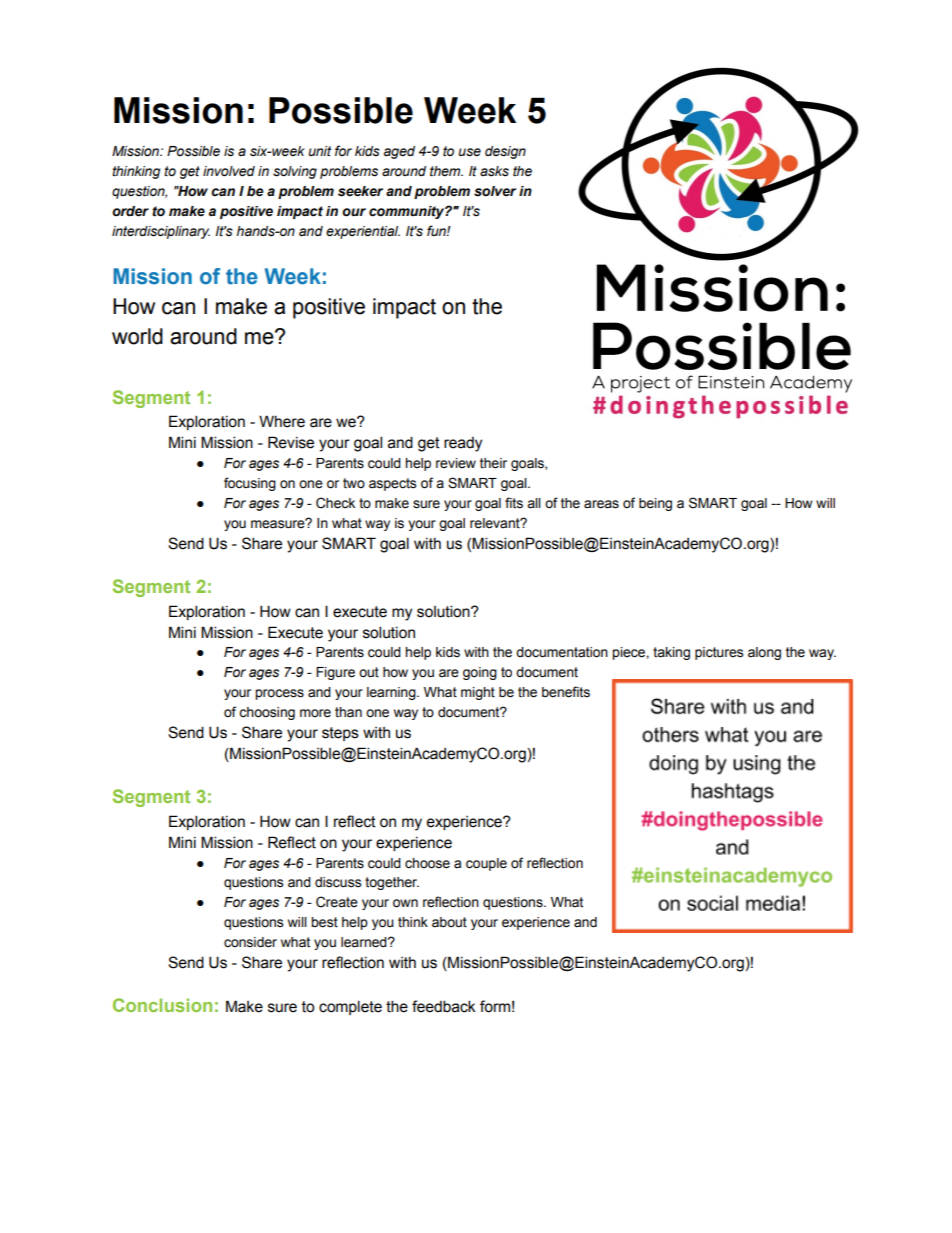 The height and width of the screenshot is (1233, 952). I want to click on Conclusion, so click(162, 1005).
